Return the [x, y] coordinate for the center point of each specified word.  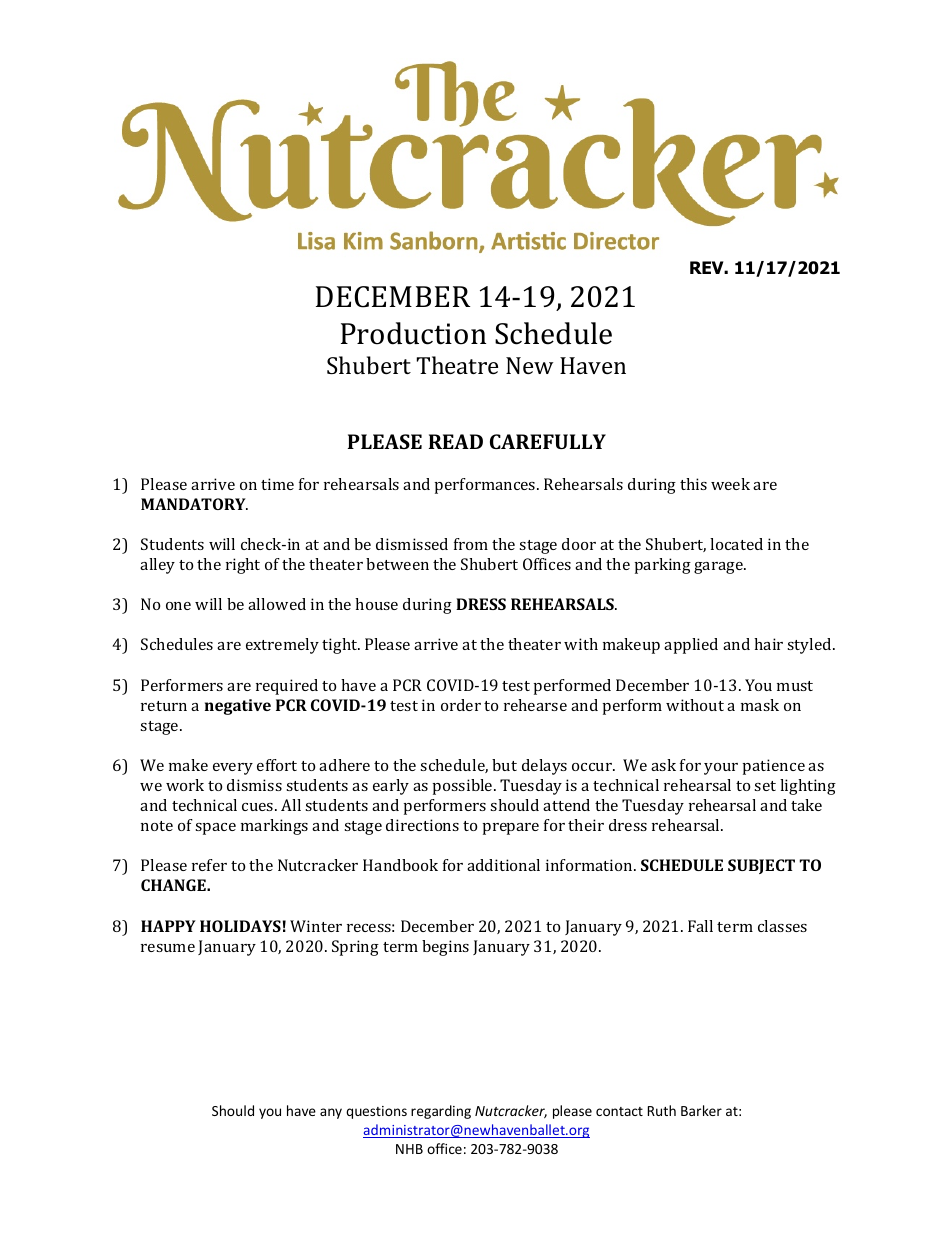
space [215, 829]
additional [503, 865]
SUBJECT [761, 866]
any [331, 1113]
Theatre [457, 365]
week [730, 484]
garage [719, 568]
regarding [441, 1112]
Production [413, 333]
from [471, 544]
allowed [277, 604]
